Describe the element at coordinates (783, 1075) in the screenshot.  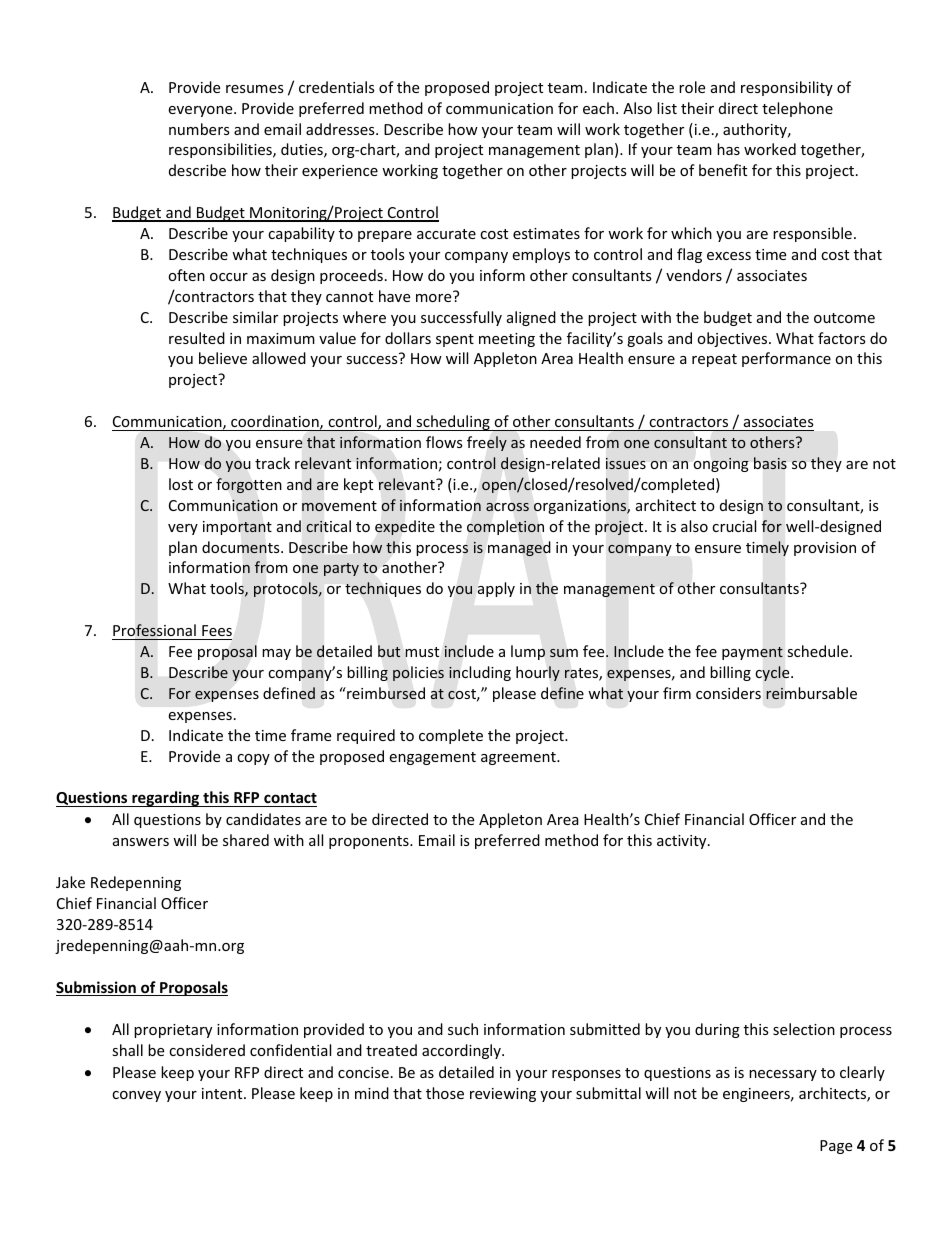
I see `necessary` at that location.
